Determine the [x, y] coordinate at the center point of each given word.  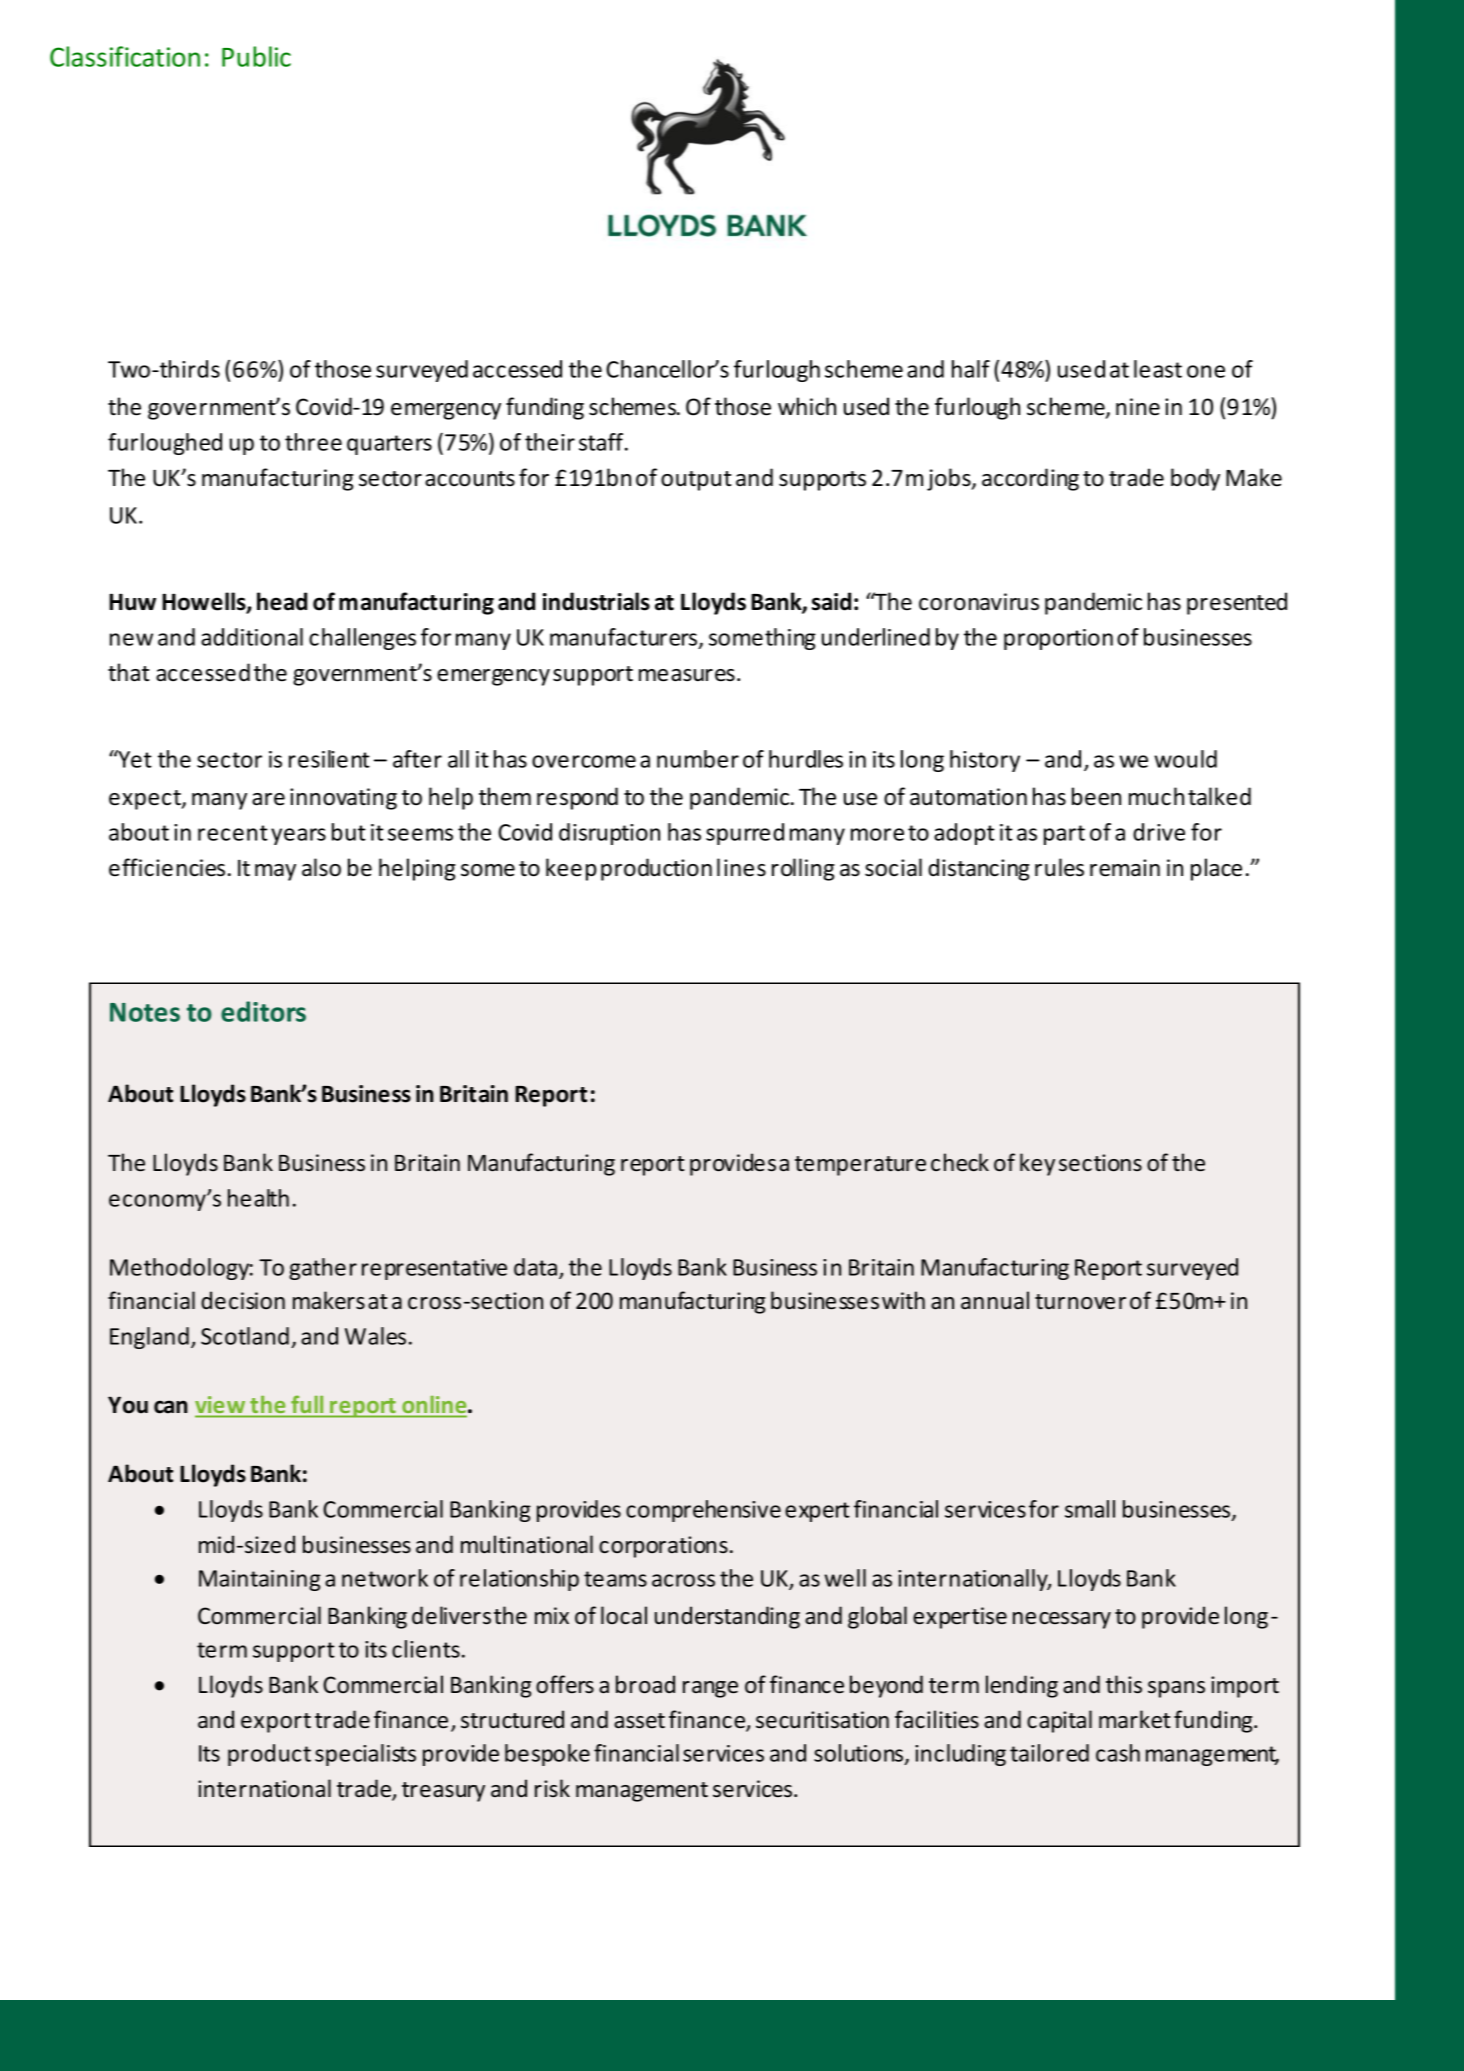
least [1158, 369]
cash [1118, 1753]
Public [256, 56]
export [276, 1723]
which [807, 406]
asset [639, 1721]
